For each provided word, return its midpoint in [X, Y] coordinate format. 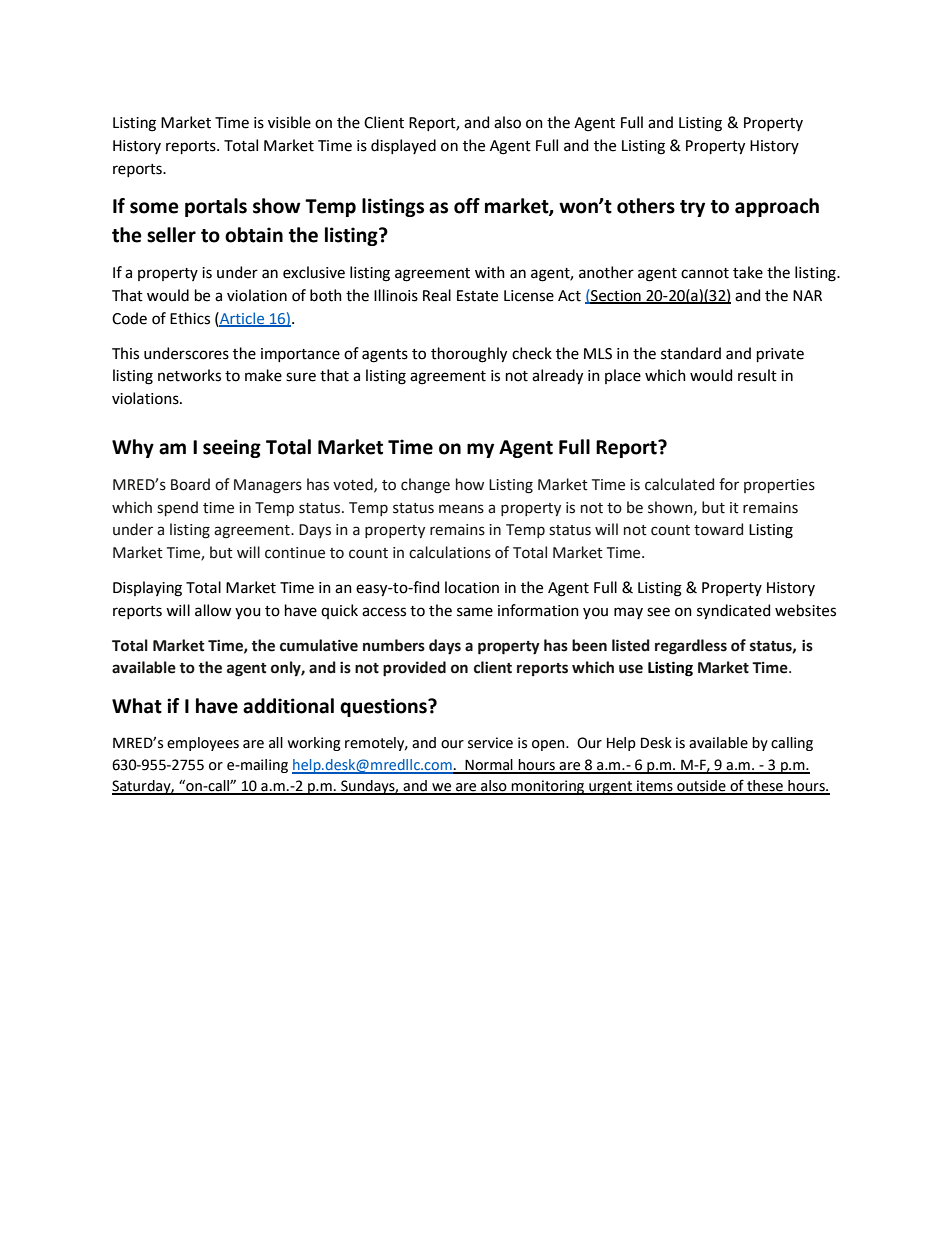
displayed [403, 146]
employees [203, 744]
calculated [679, 484]
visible [289, 122]
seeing [232, 448]
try [692, 208]
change [425, 486]
